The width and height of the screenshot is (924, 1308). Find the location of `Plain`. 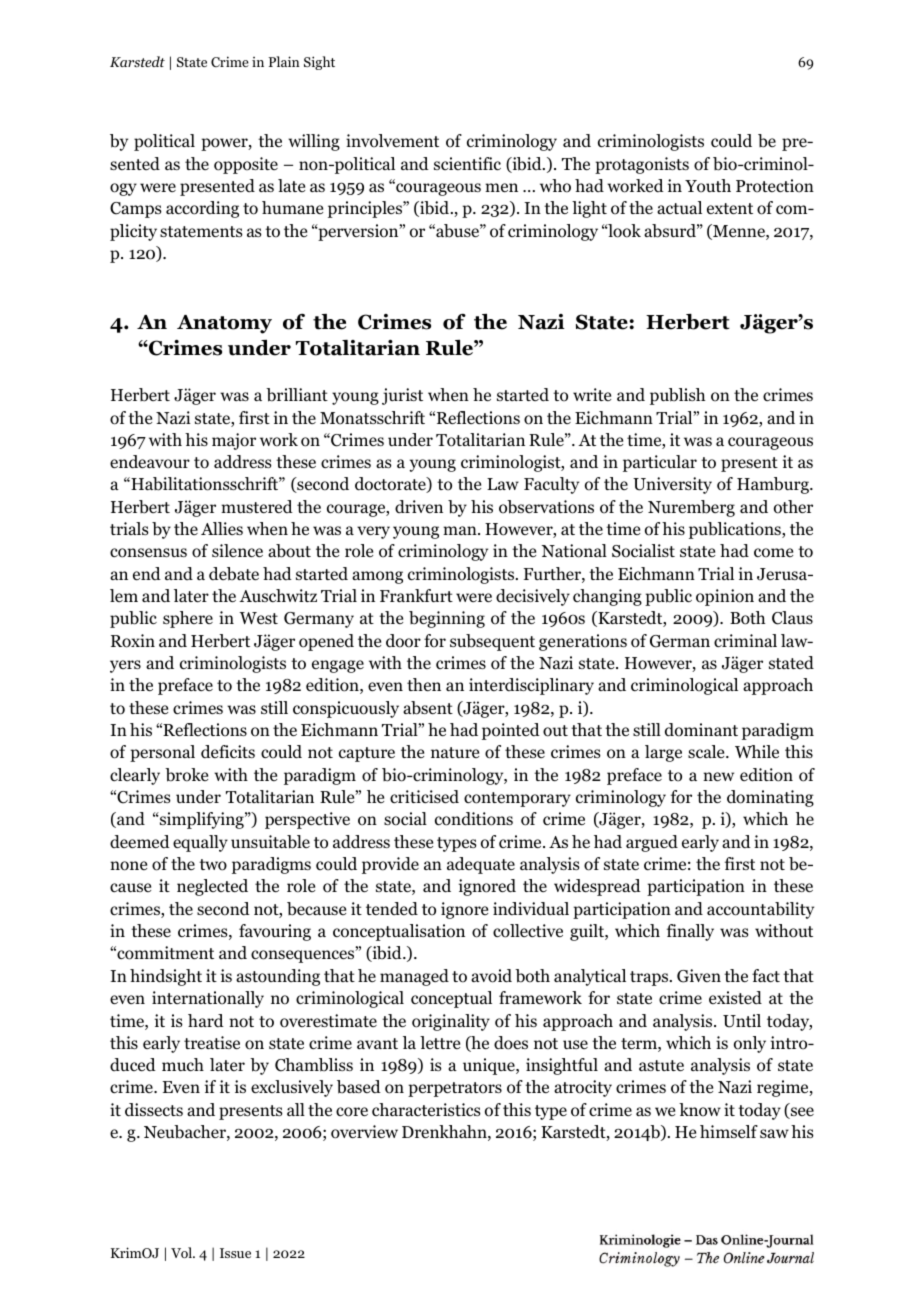

Plain is located at coordinates (284, 61).
